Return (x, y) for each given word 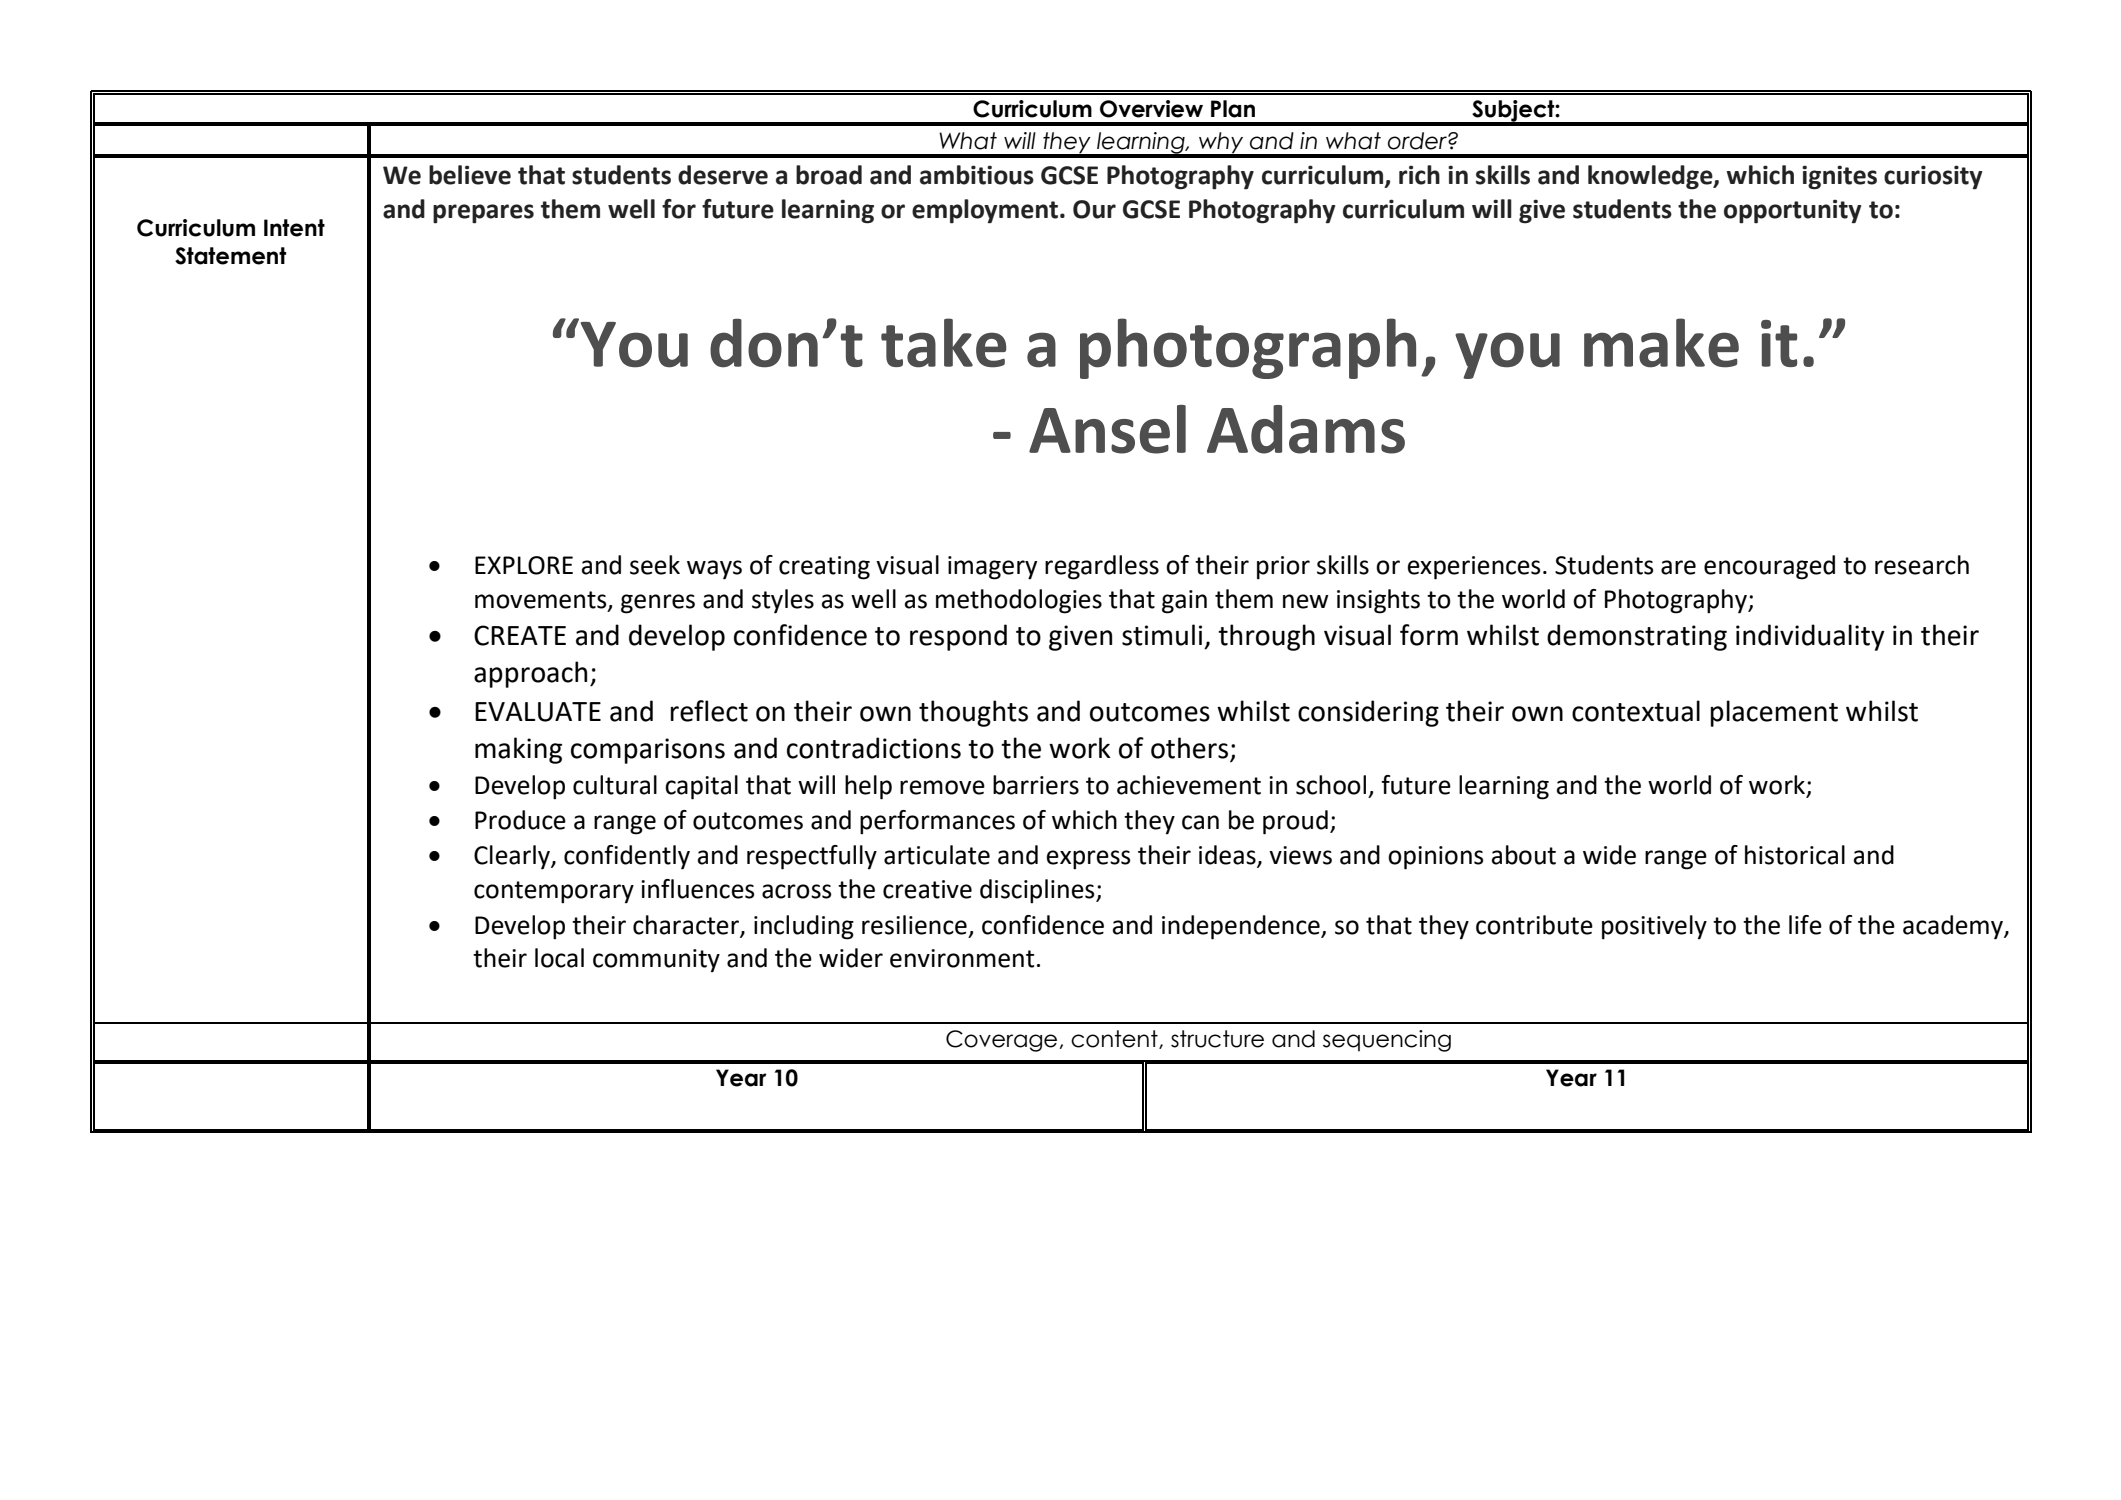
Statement (230, 256)
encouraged (1769, 567)
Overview (1151, 109)
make (1661, 343)
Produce (520, 820)
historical (1795, 855)
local (559, 958)
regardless (1102, 567)
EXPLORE (524, 565)
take (943, 343)
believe (470, 175)
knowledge (1651, 177)
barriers (1036, 785)
